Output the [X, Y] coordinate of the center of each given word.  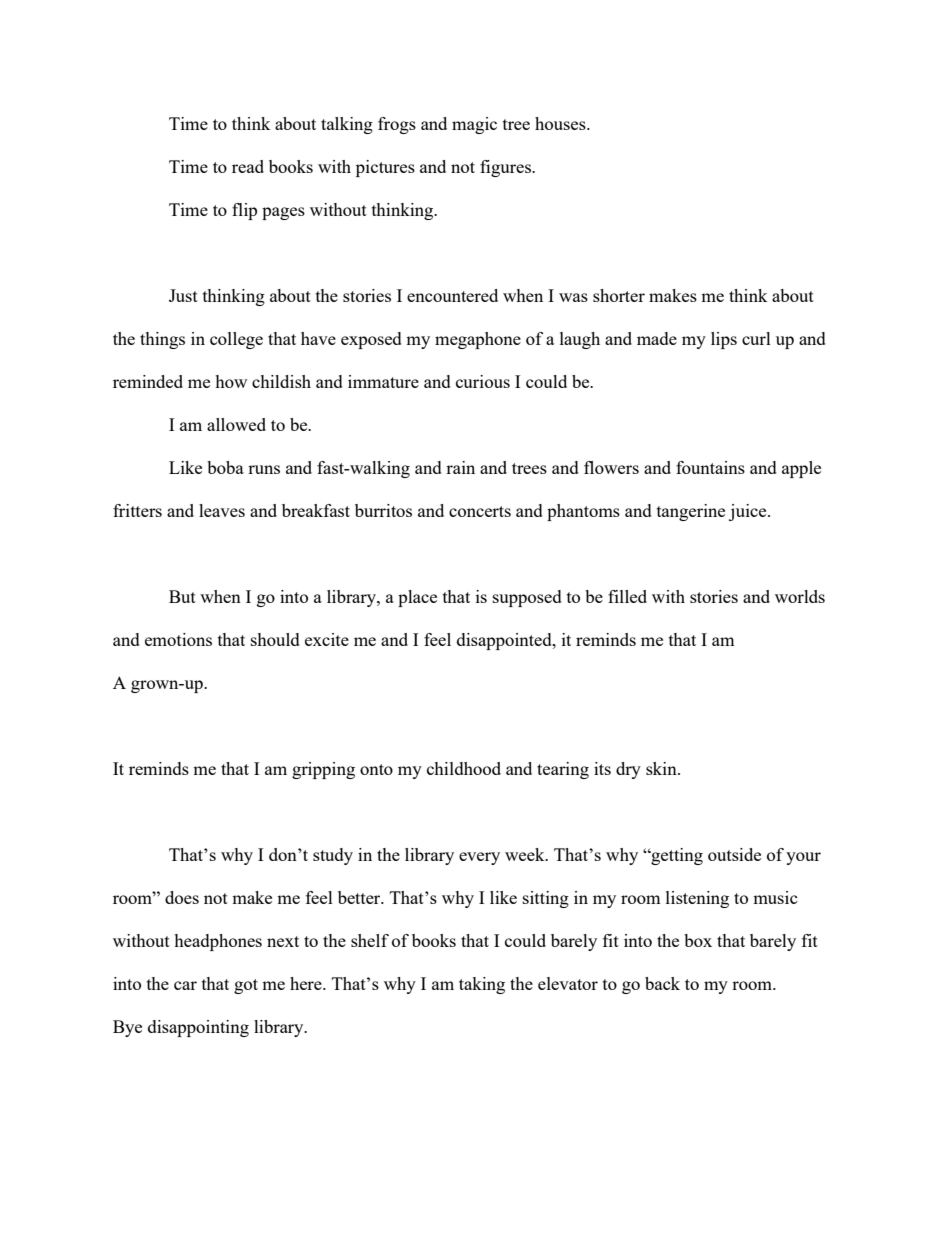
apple [801, 469]
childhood [464, 768]
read [248, 166]
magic [474, 125]
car [185, 985]
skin [662, 768]
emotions [178, 639]
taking [482, 985]
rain [460, 467]
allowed [236, 424]
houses [561, 123]
